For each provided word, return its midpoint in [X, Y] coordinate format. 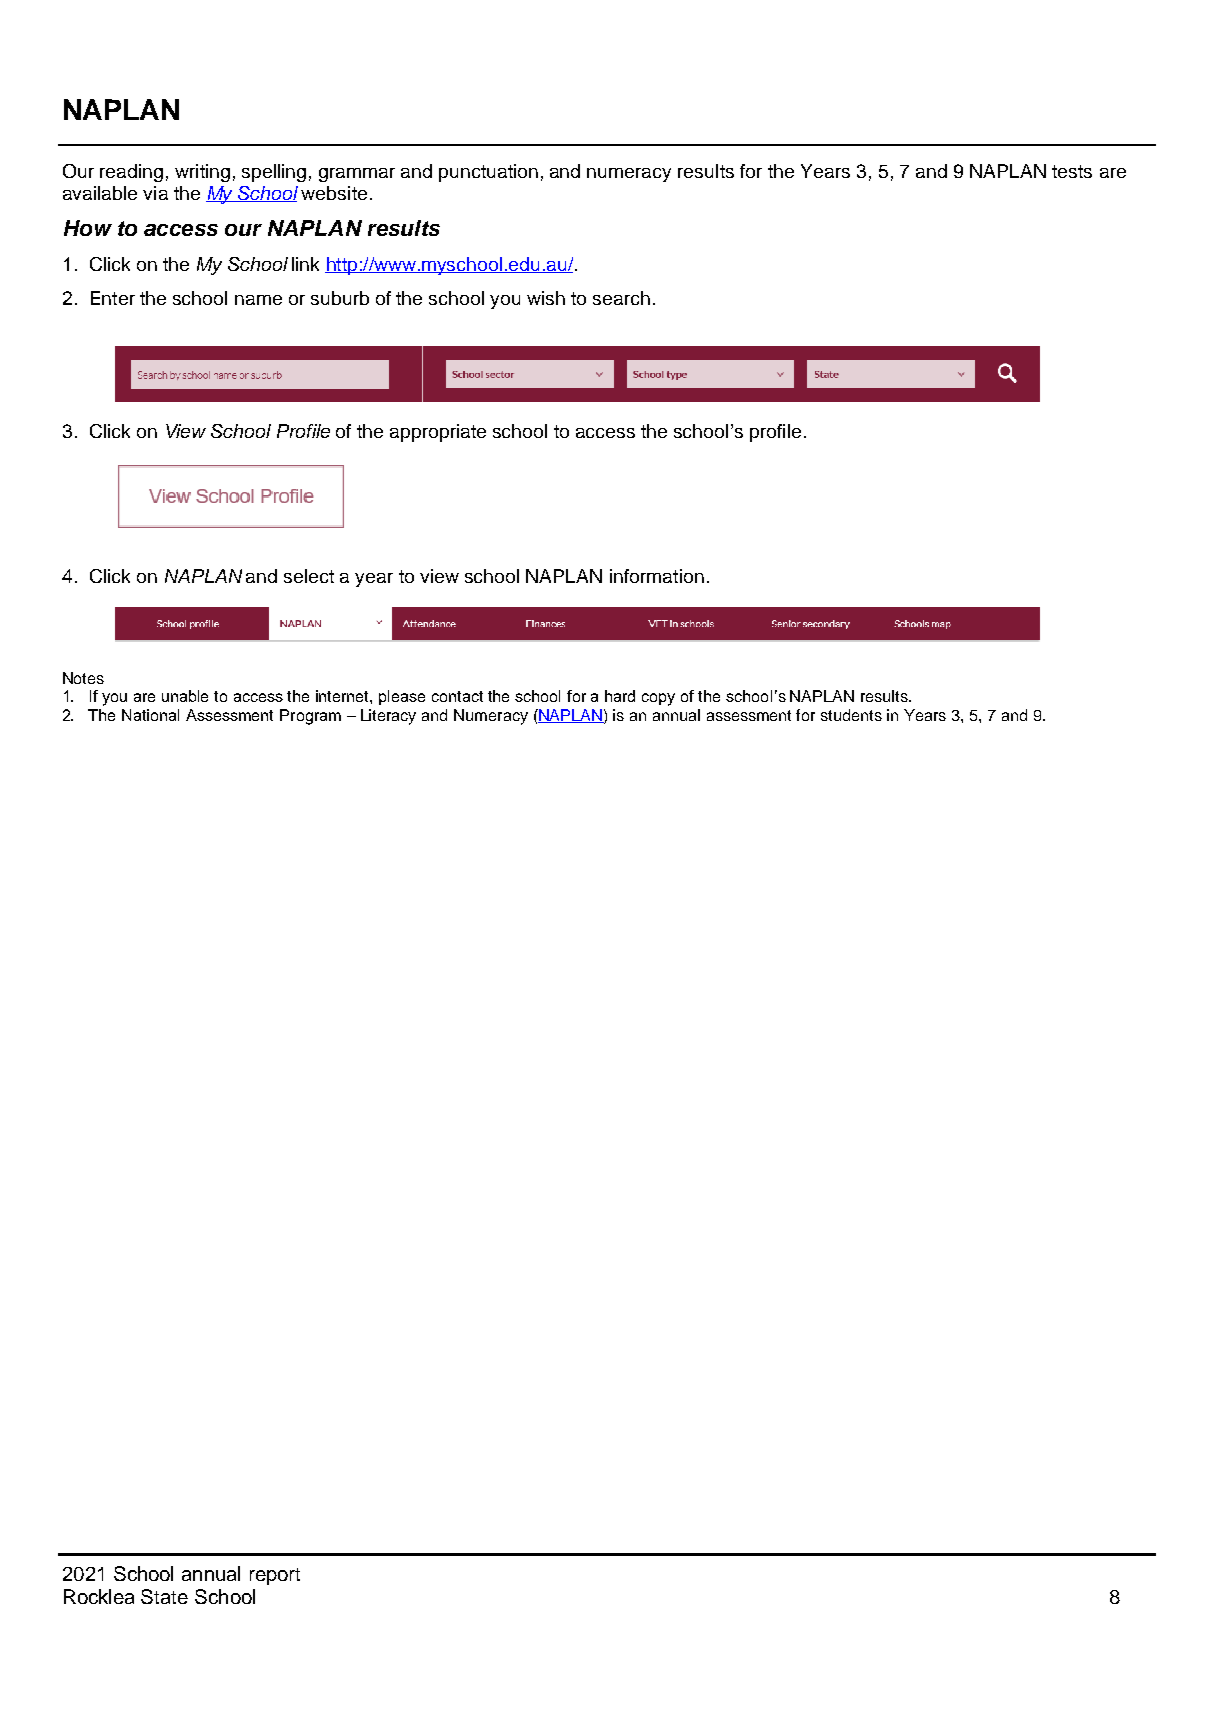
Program [310, 717]
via [155, 193]
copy [658, 699]
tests [1072, 171]
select [309, 576]
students [851, 715]
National [150, 715]
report [275, 1576]
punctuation [488, 173]
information [657, 576]
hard [620, 696]
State [164, 1596]
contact [457, 696]
